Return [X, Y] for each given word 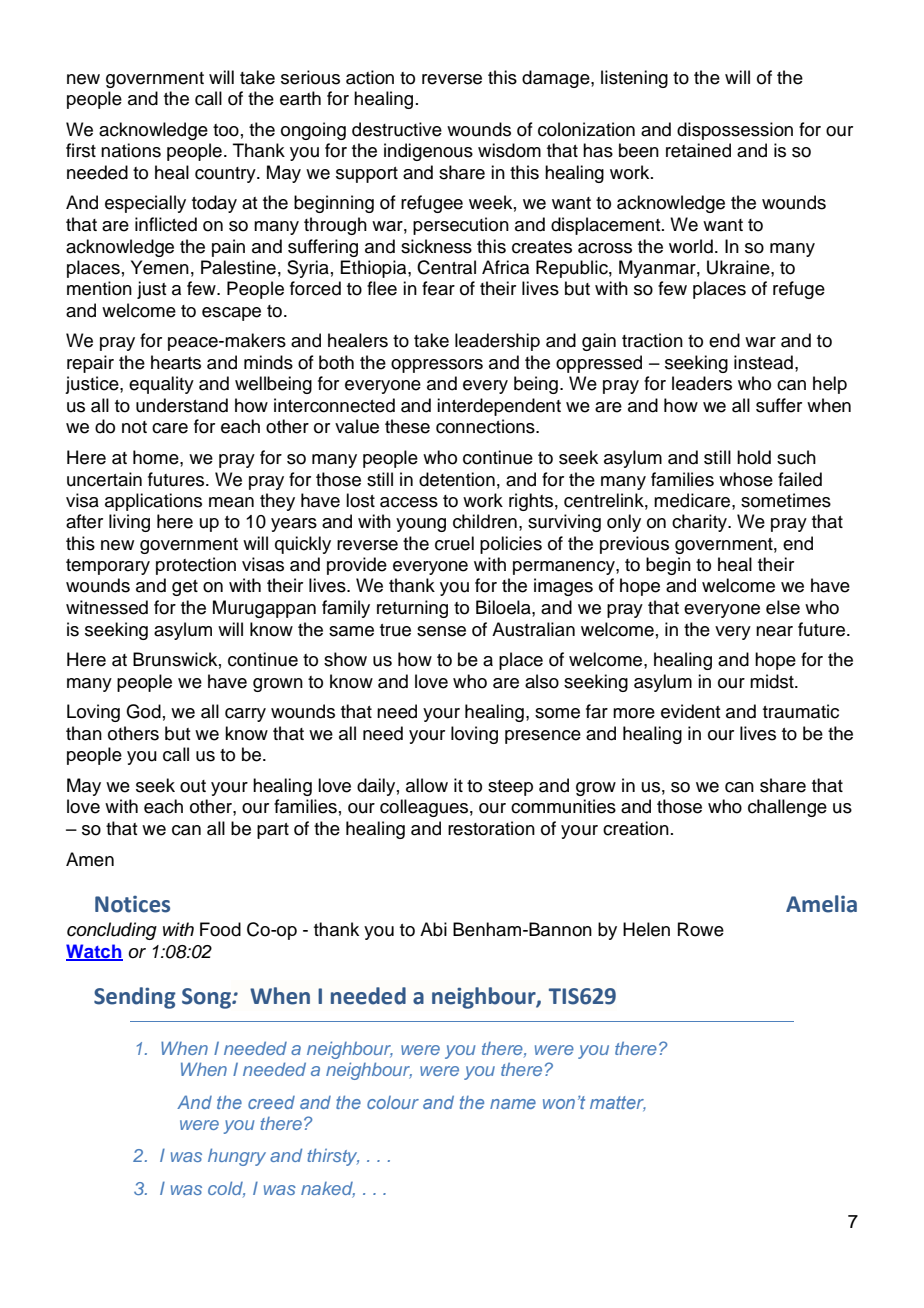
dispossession [735, 131]
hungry [237, 1157]
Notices [132, 904]
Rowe [701, 929]
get [185, 588]
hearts [176, 362]
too [226, 130]
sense [441, 631]
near [774, 631]
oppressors [437, 366]
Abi [433, 929]
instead [763, 362]
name [513, 1104]
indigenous [428, 152]
